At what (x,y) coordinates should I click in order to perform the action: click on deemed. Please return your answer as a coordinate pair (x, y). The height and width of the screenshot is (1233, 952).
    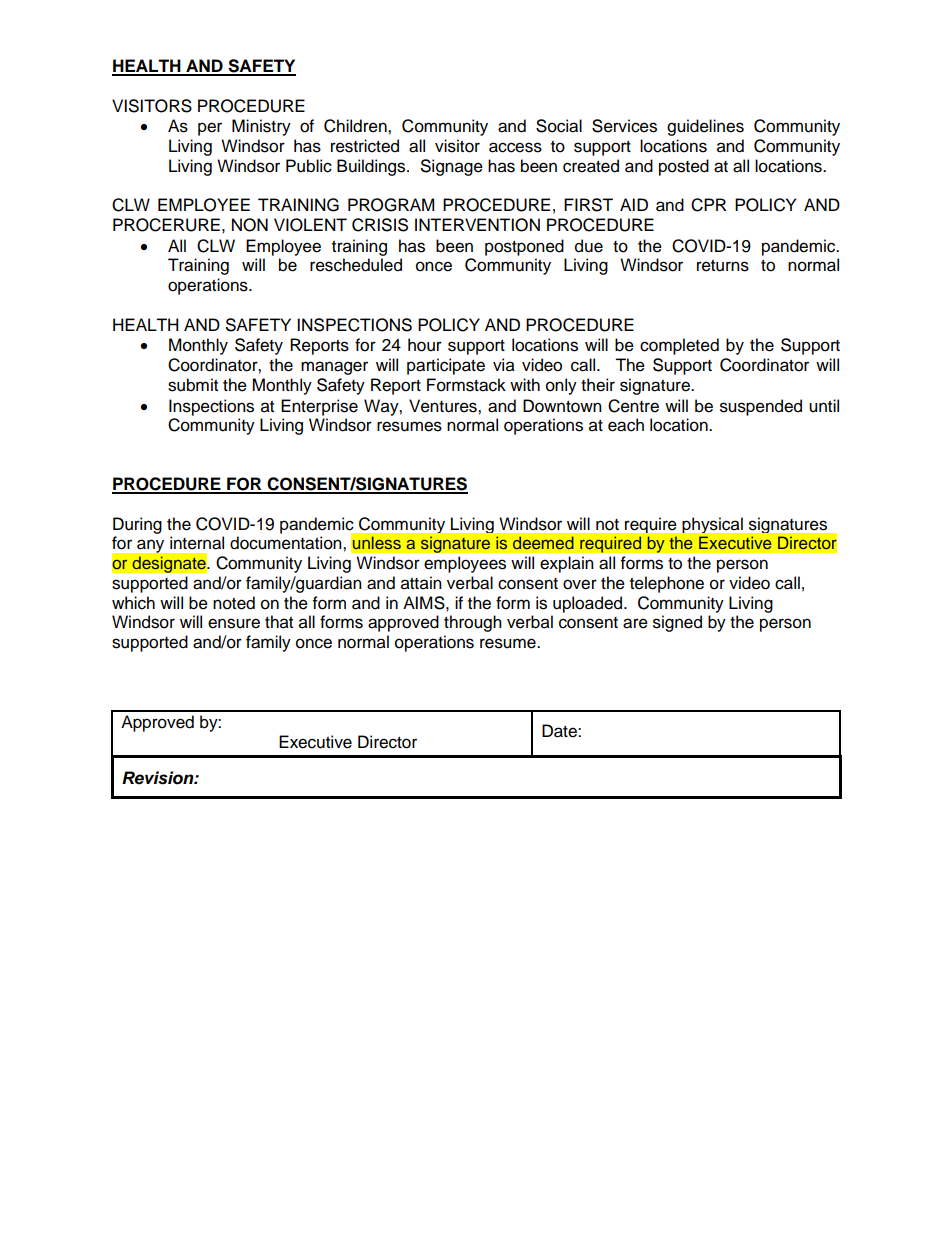
    Looking at the image, I should click on (543, 542).
